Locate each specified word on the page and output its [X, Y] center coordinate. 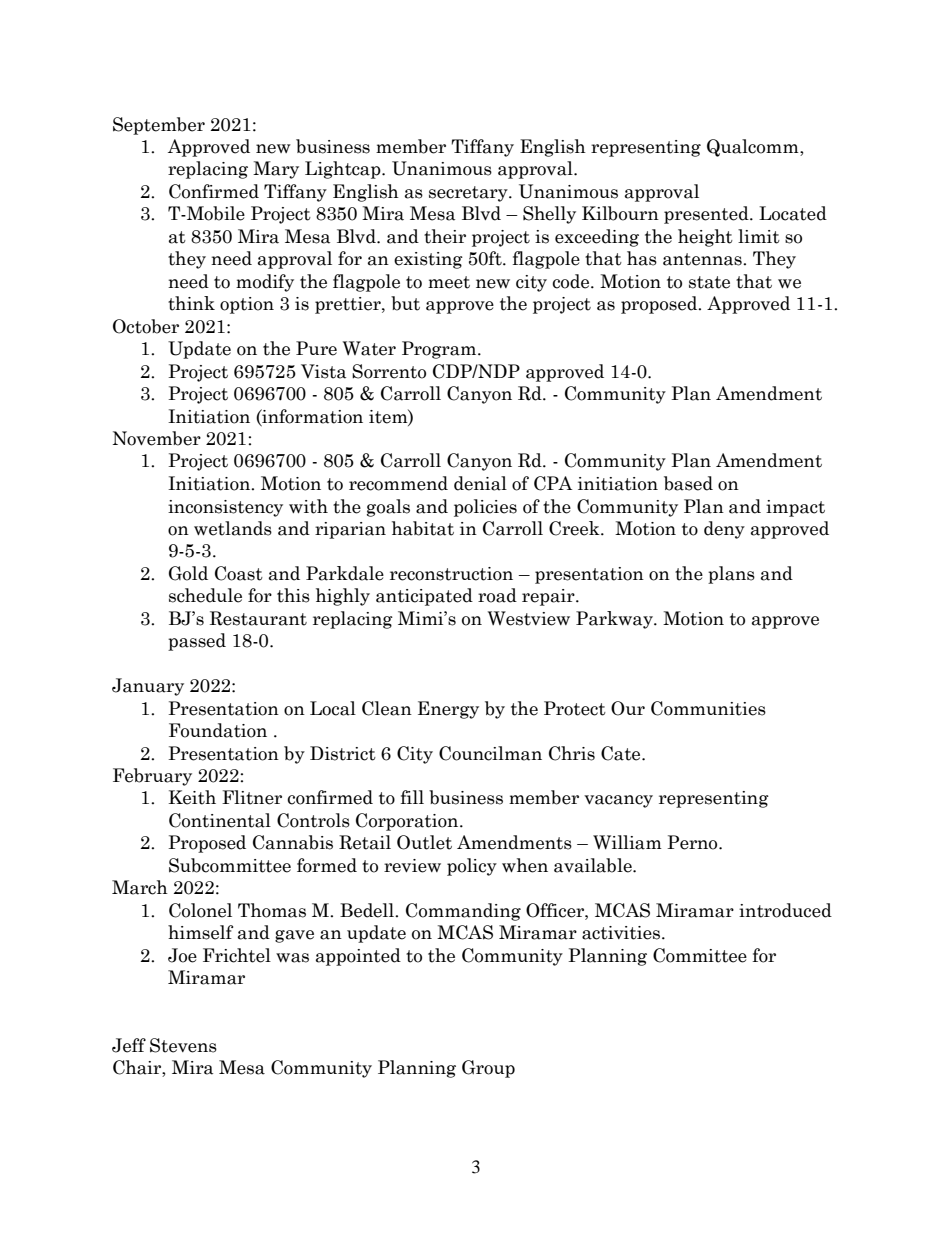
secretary [469, 194]
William [627, 842]
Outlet [424, 842]
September [159, 126]
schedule [205, 595]
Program [440, 350]
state [709, 282]
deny [724, 530]
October [146, 326]
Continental [220, 820]
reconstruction [451, 574]
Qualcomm [754, 148]
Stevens [183, 1045]
